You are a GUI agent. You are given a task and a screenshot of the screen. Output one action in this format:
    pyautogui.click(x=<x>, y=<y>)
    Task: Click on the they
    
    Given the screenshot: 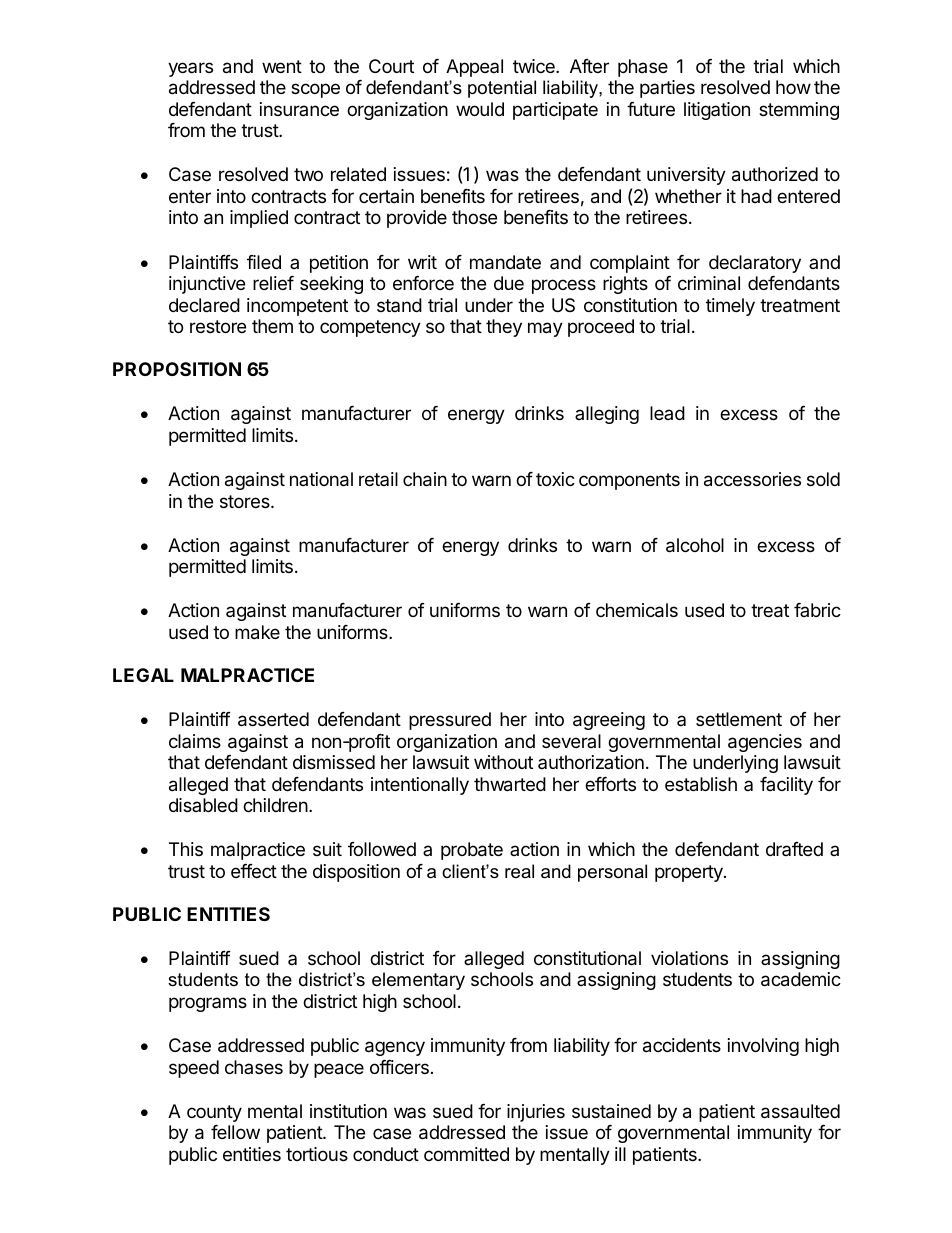 What is the action you would take?
    pyautogui.click(x=504, y=328)
